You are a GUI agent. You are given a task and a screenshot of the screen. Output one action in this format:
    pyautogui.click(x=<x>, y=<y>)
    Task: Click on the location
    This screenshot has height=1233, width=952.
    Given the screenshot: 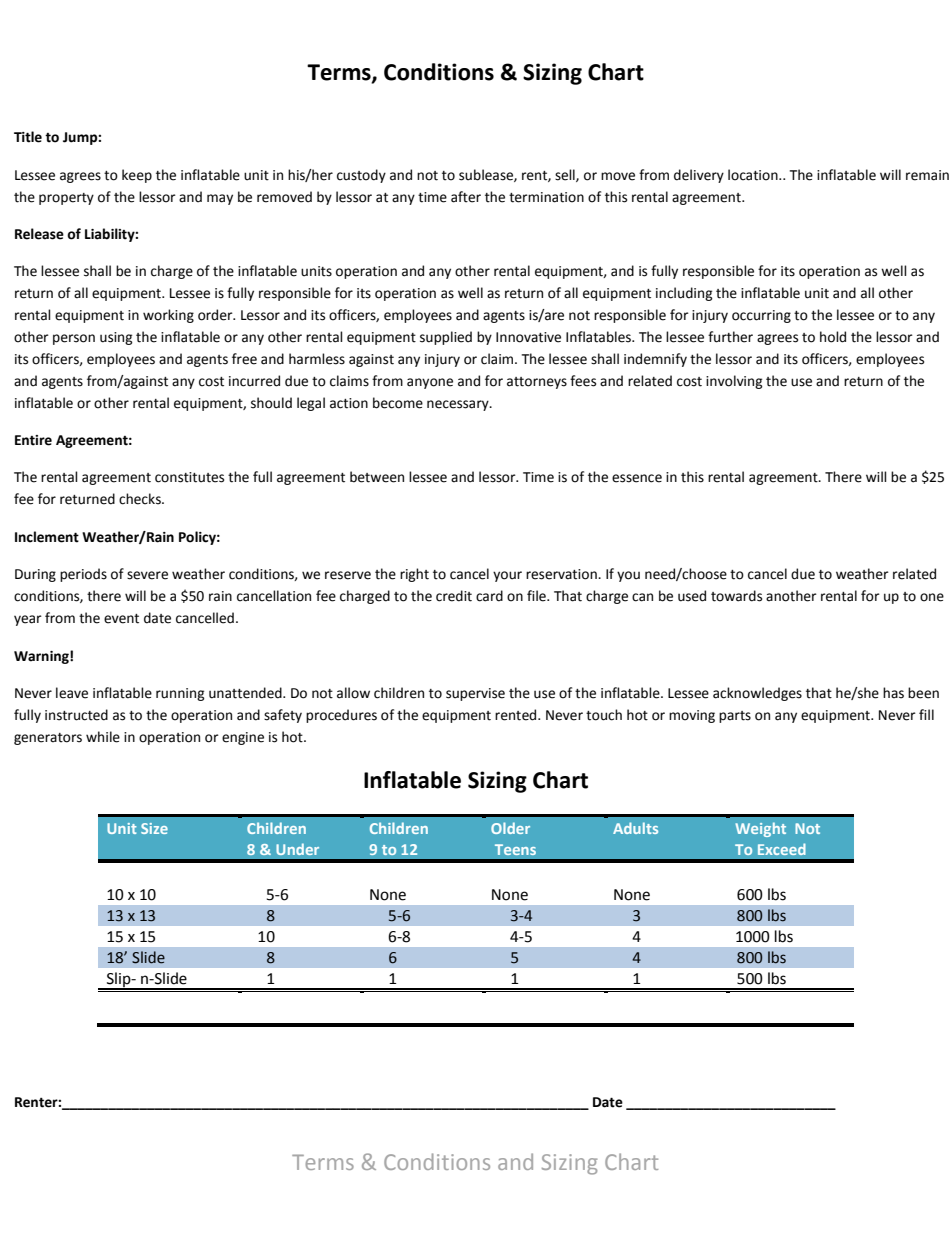 What is the action you would take?
    pyautogui.click(x=754, y=175)
